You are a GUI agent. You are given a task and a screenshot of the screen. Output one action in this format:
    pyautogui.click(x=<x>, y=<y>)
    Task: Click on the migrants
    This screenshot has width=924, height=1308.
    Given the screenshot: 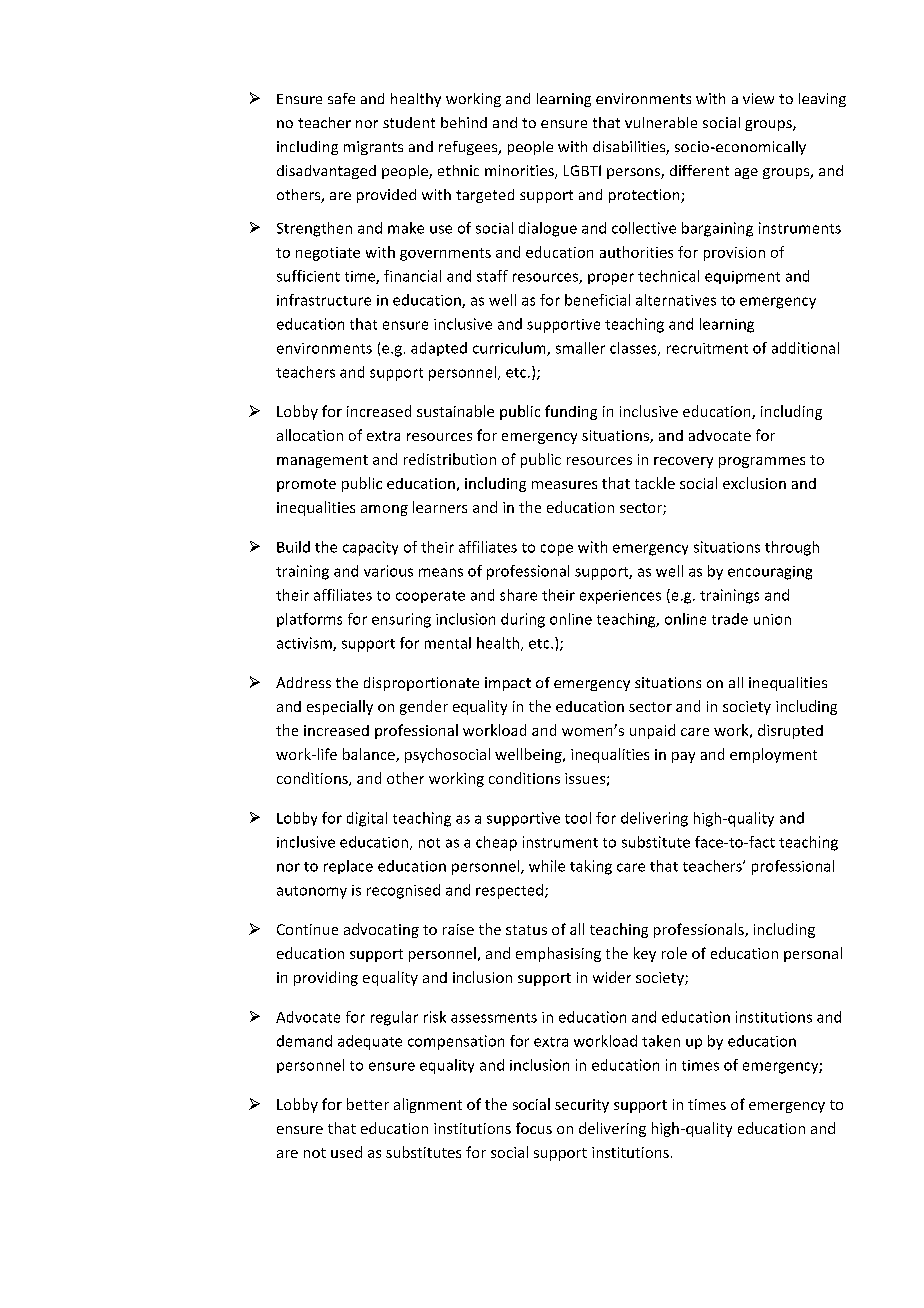 What is the action you would take?
    pyautogui.click(x=373, y=148)
